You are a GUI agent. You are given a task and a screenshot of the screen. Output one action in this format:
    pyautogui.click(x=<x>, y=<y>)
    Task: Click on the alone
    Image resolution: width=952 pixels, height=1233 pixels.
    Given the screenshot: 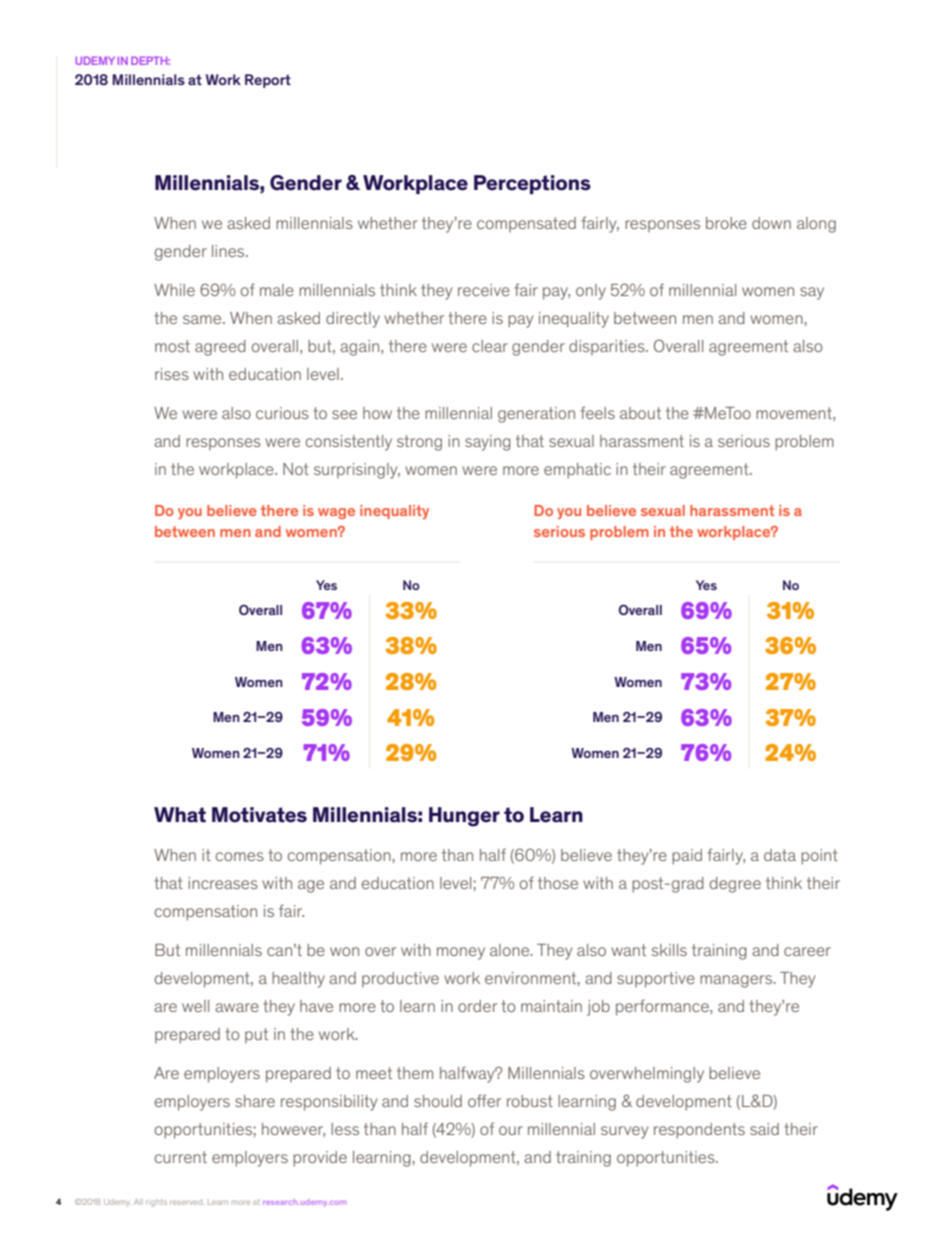 What is the action you would take?
    pyautogui.click(x=511, y=950)
